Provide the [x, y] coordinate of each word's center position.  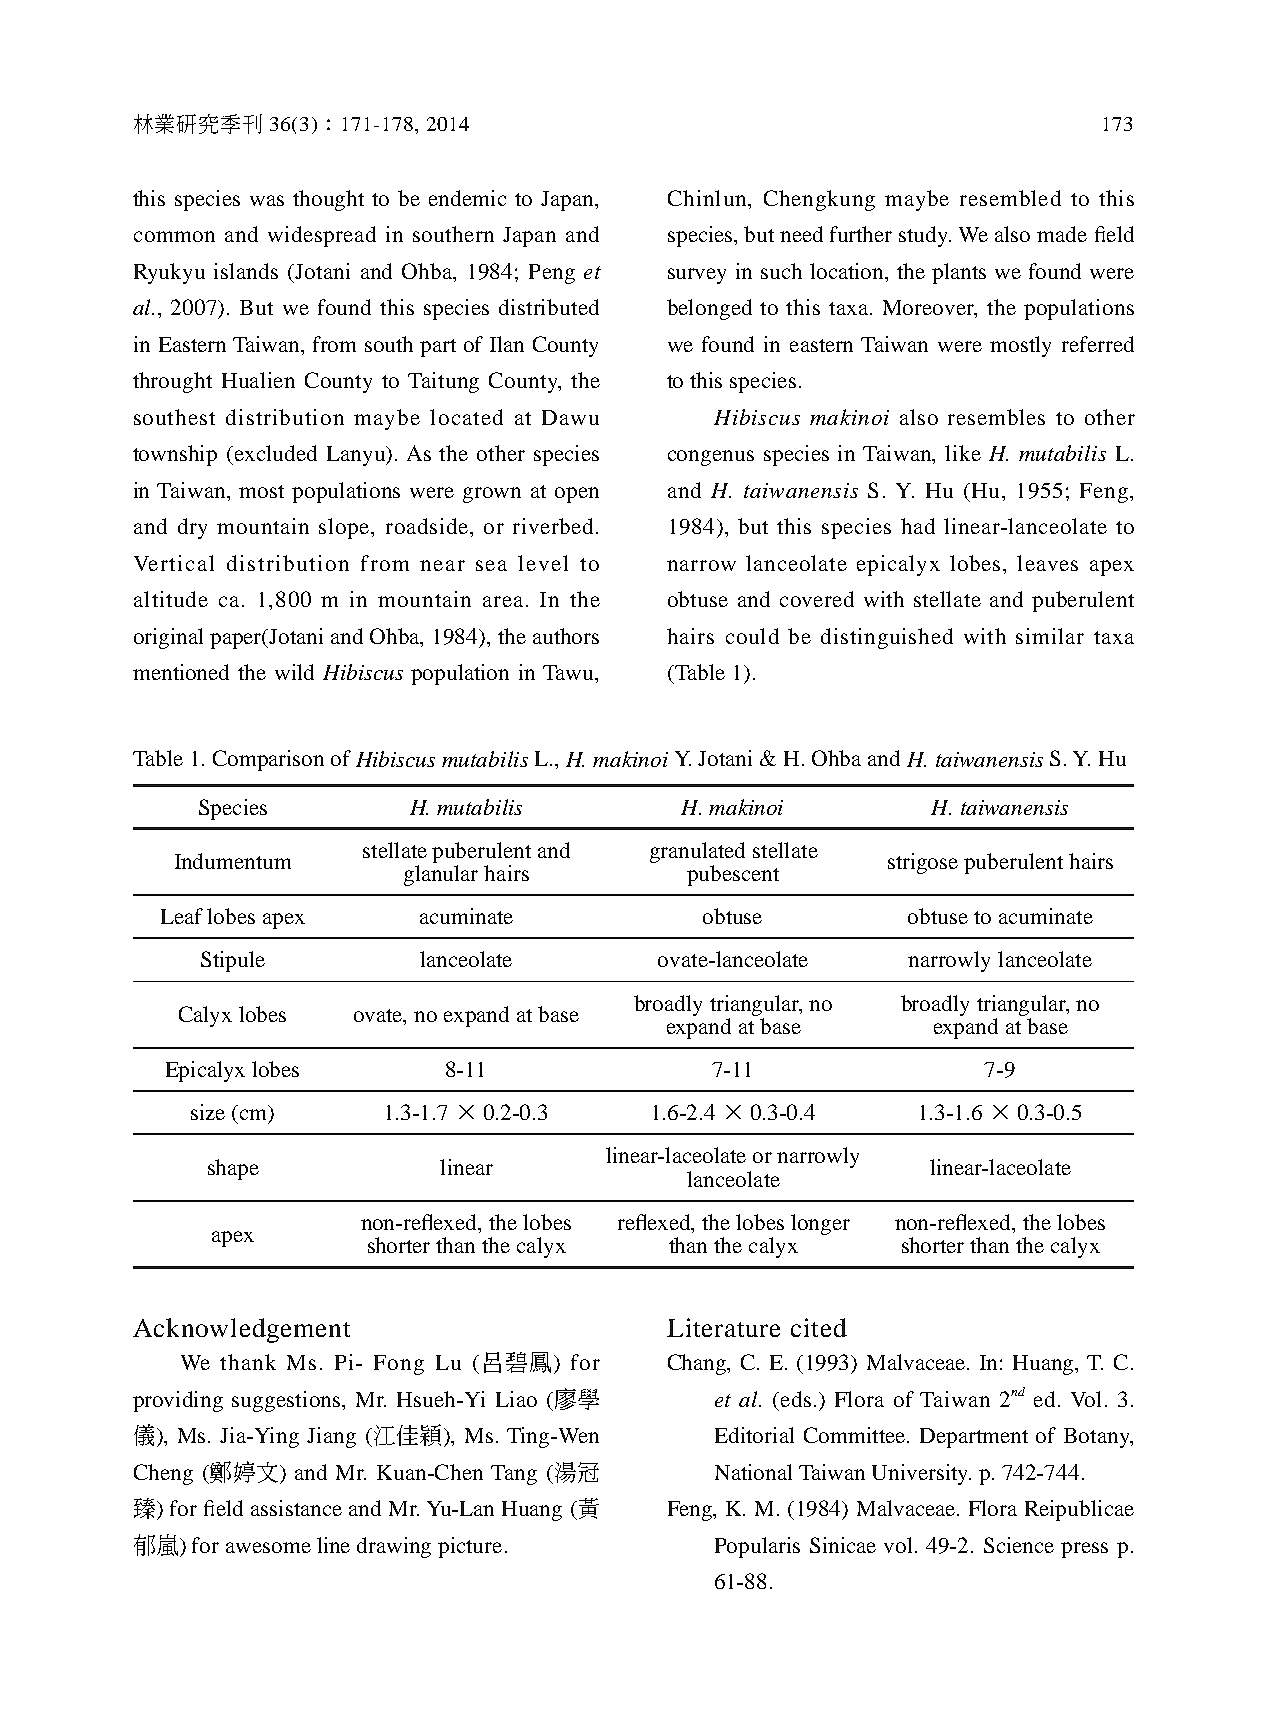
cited [819, 1327]
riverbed [553, 526]
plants [959, 273]
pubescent [733, 875]
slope [345, 528]
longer [820, 1224]
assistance [296, 1508]
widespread [322, 236]
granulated [697, 852]
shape [233, 1169]
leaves [1047, 563]
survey [697, 276]
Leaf [182, 916]
